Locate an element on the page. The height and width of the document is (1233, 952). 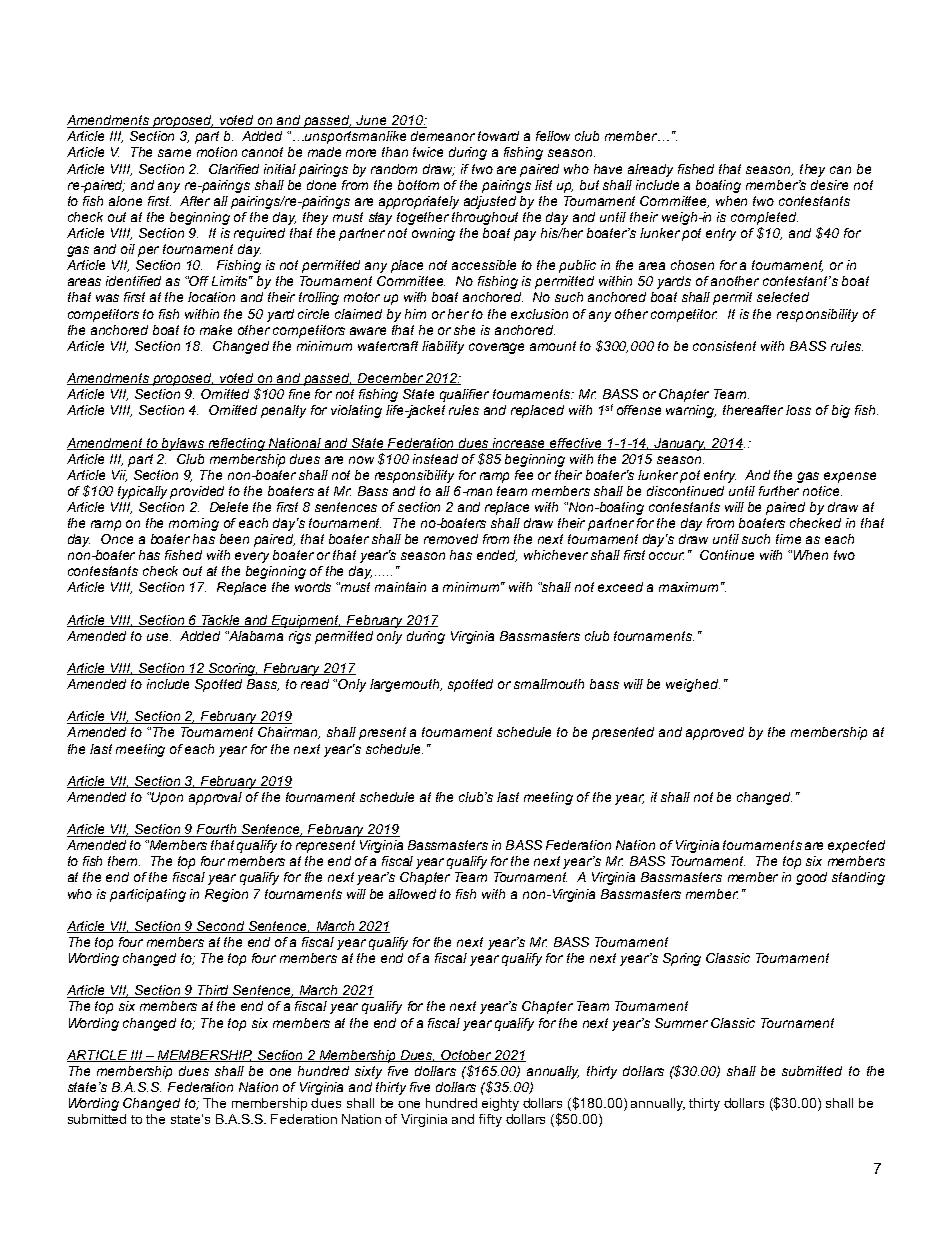
make is located at coordinates (216, 330).
